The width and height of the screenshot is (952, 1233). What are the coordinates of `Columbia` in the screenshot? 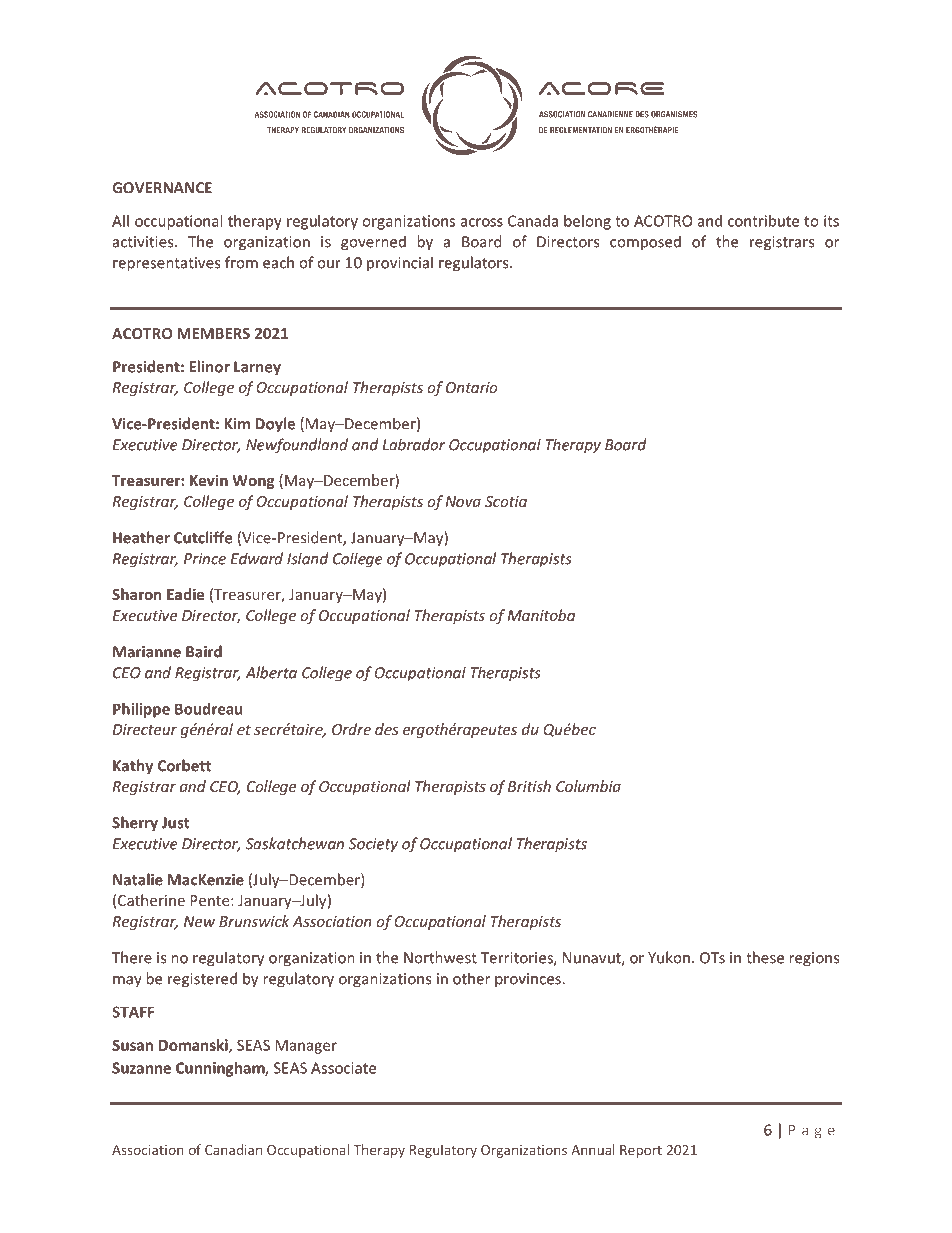 It's located at (588, 786).
